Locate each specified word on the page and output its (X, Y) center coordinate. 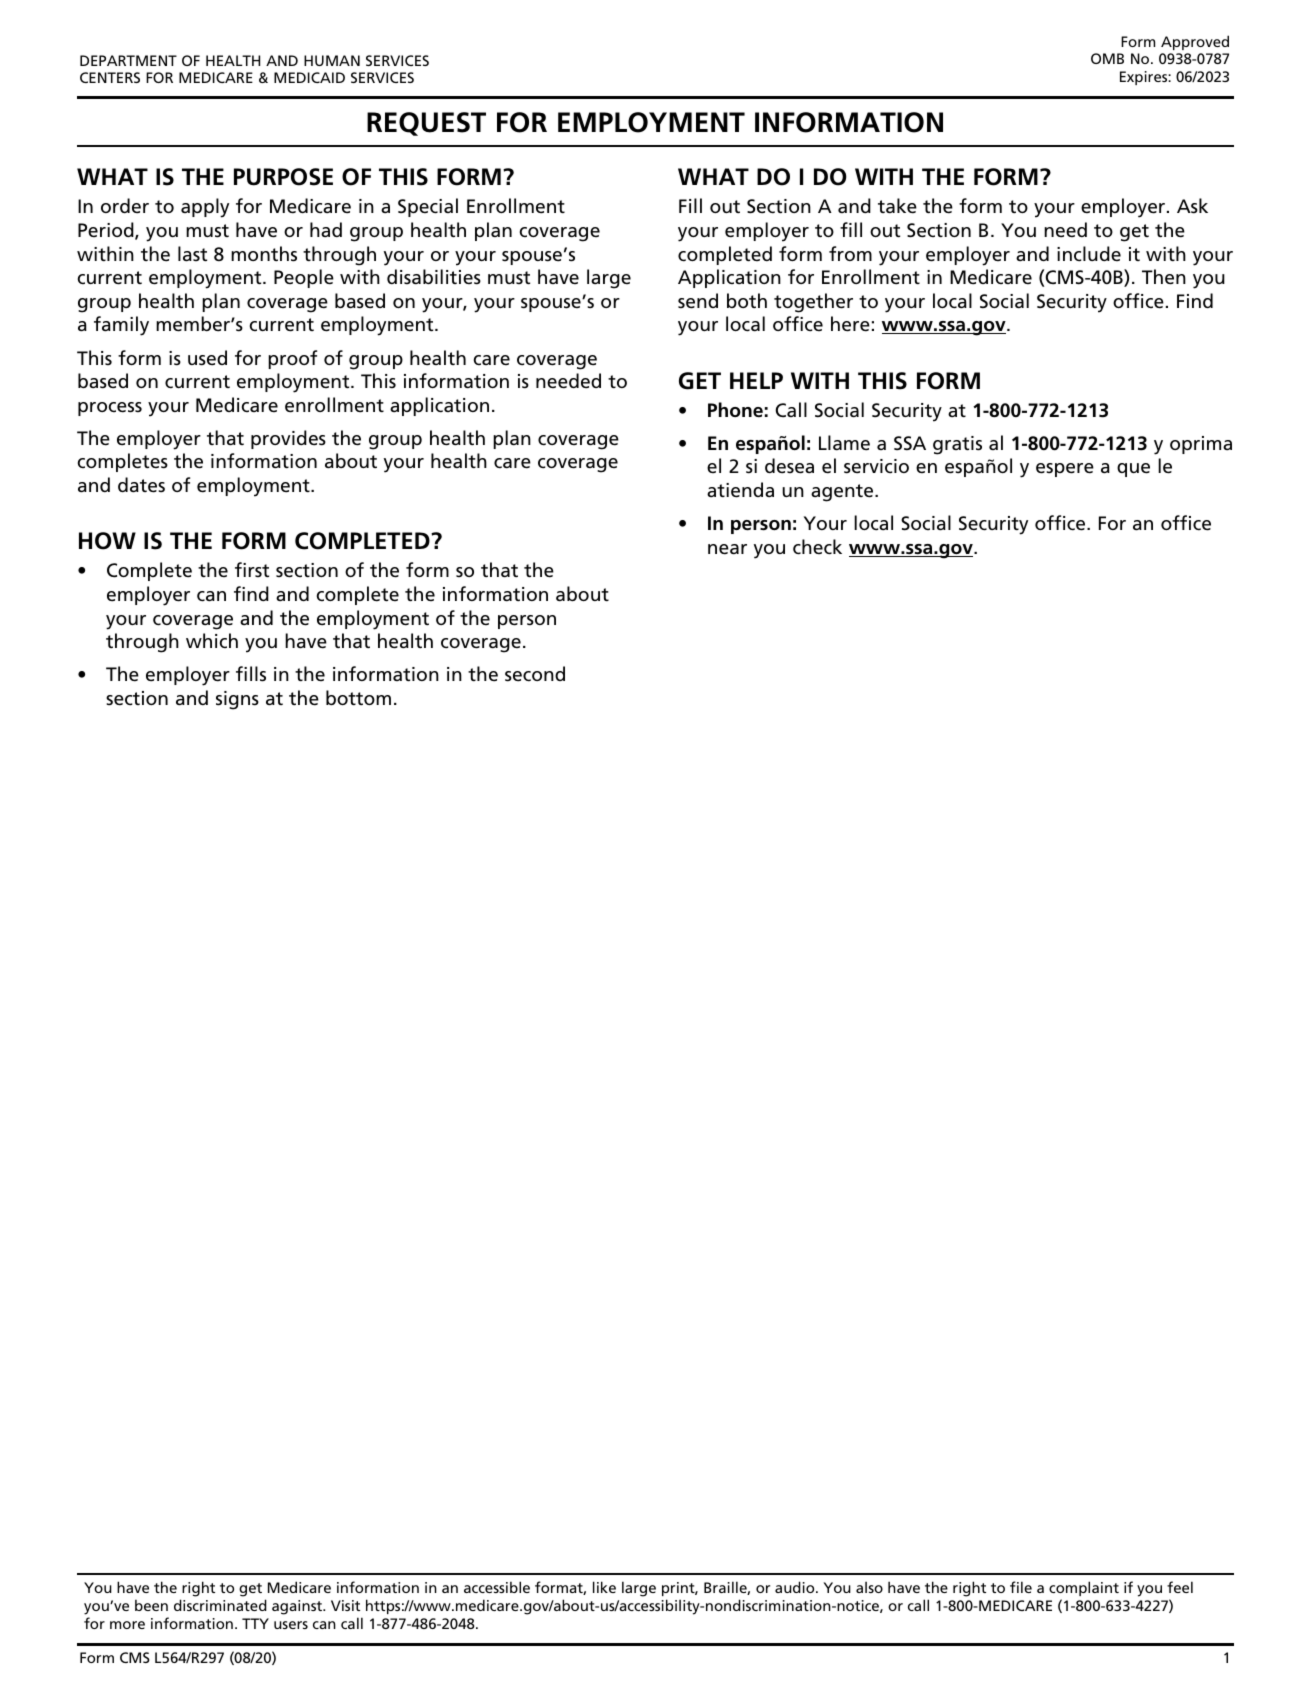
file (1021, 1587)
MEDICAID (309, 77)
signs (237, 700)
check (817, 547)
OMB (1107, 58)
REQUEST (426, 124)
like (604, 1587)
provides (288, 439)
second (535, 674)
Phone (735, 410)
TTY (255, 1623)
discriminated (220, 1605)
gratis (957, 445)
